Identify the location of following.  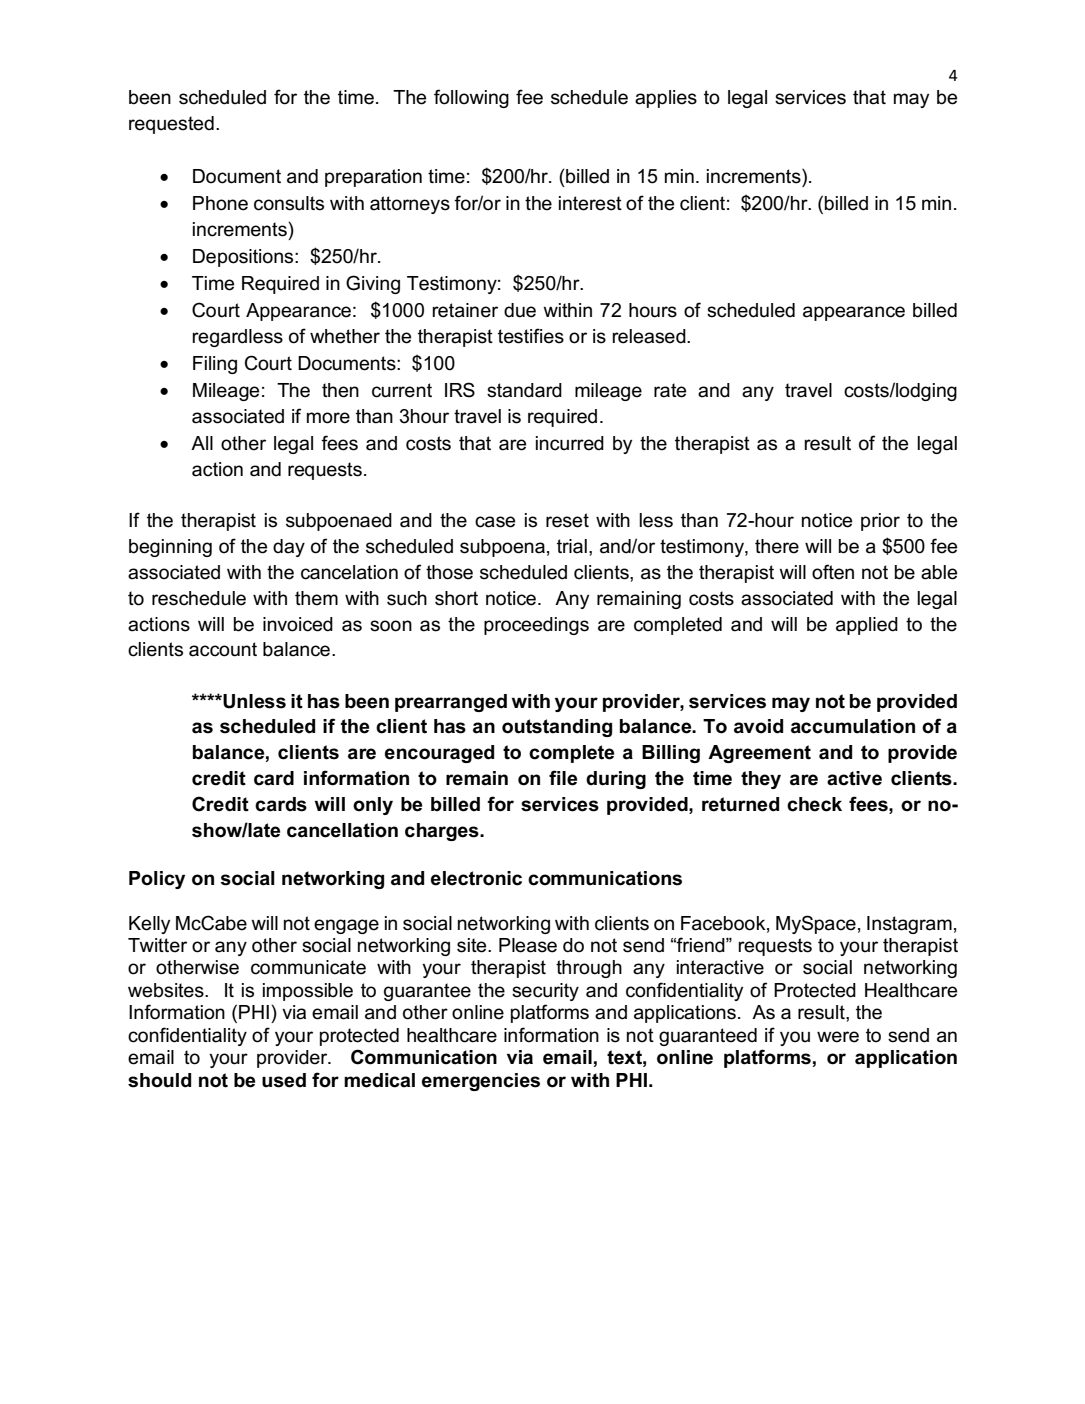
(471, 98).
